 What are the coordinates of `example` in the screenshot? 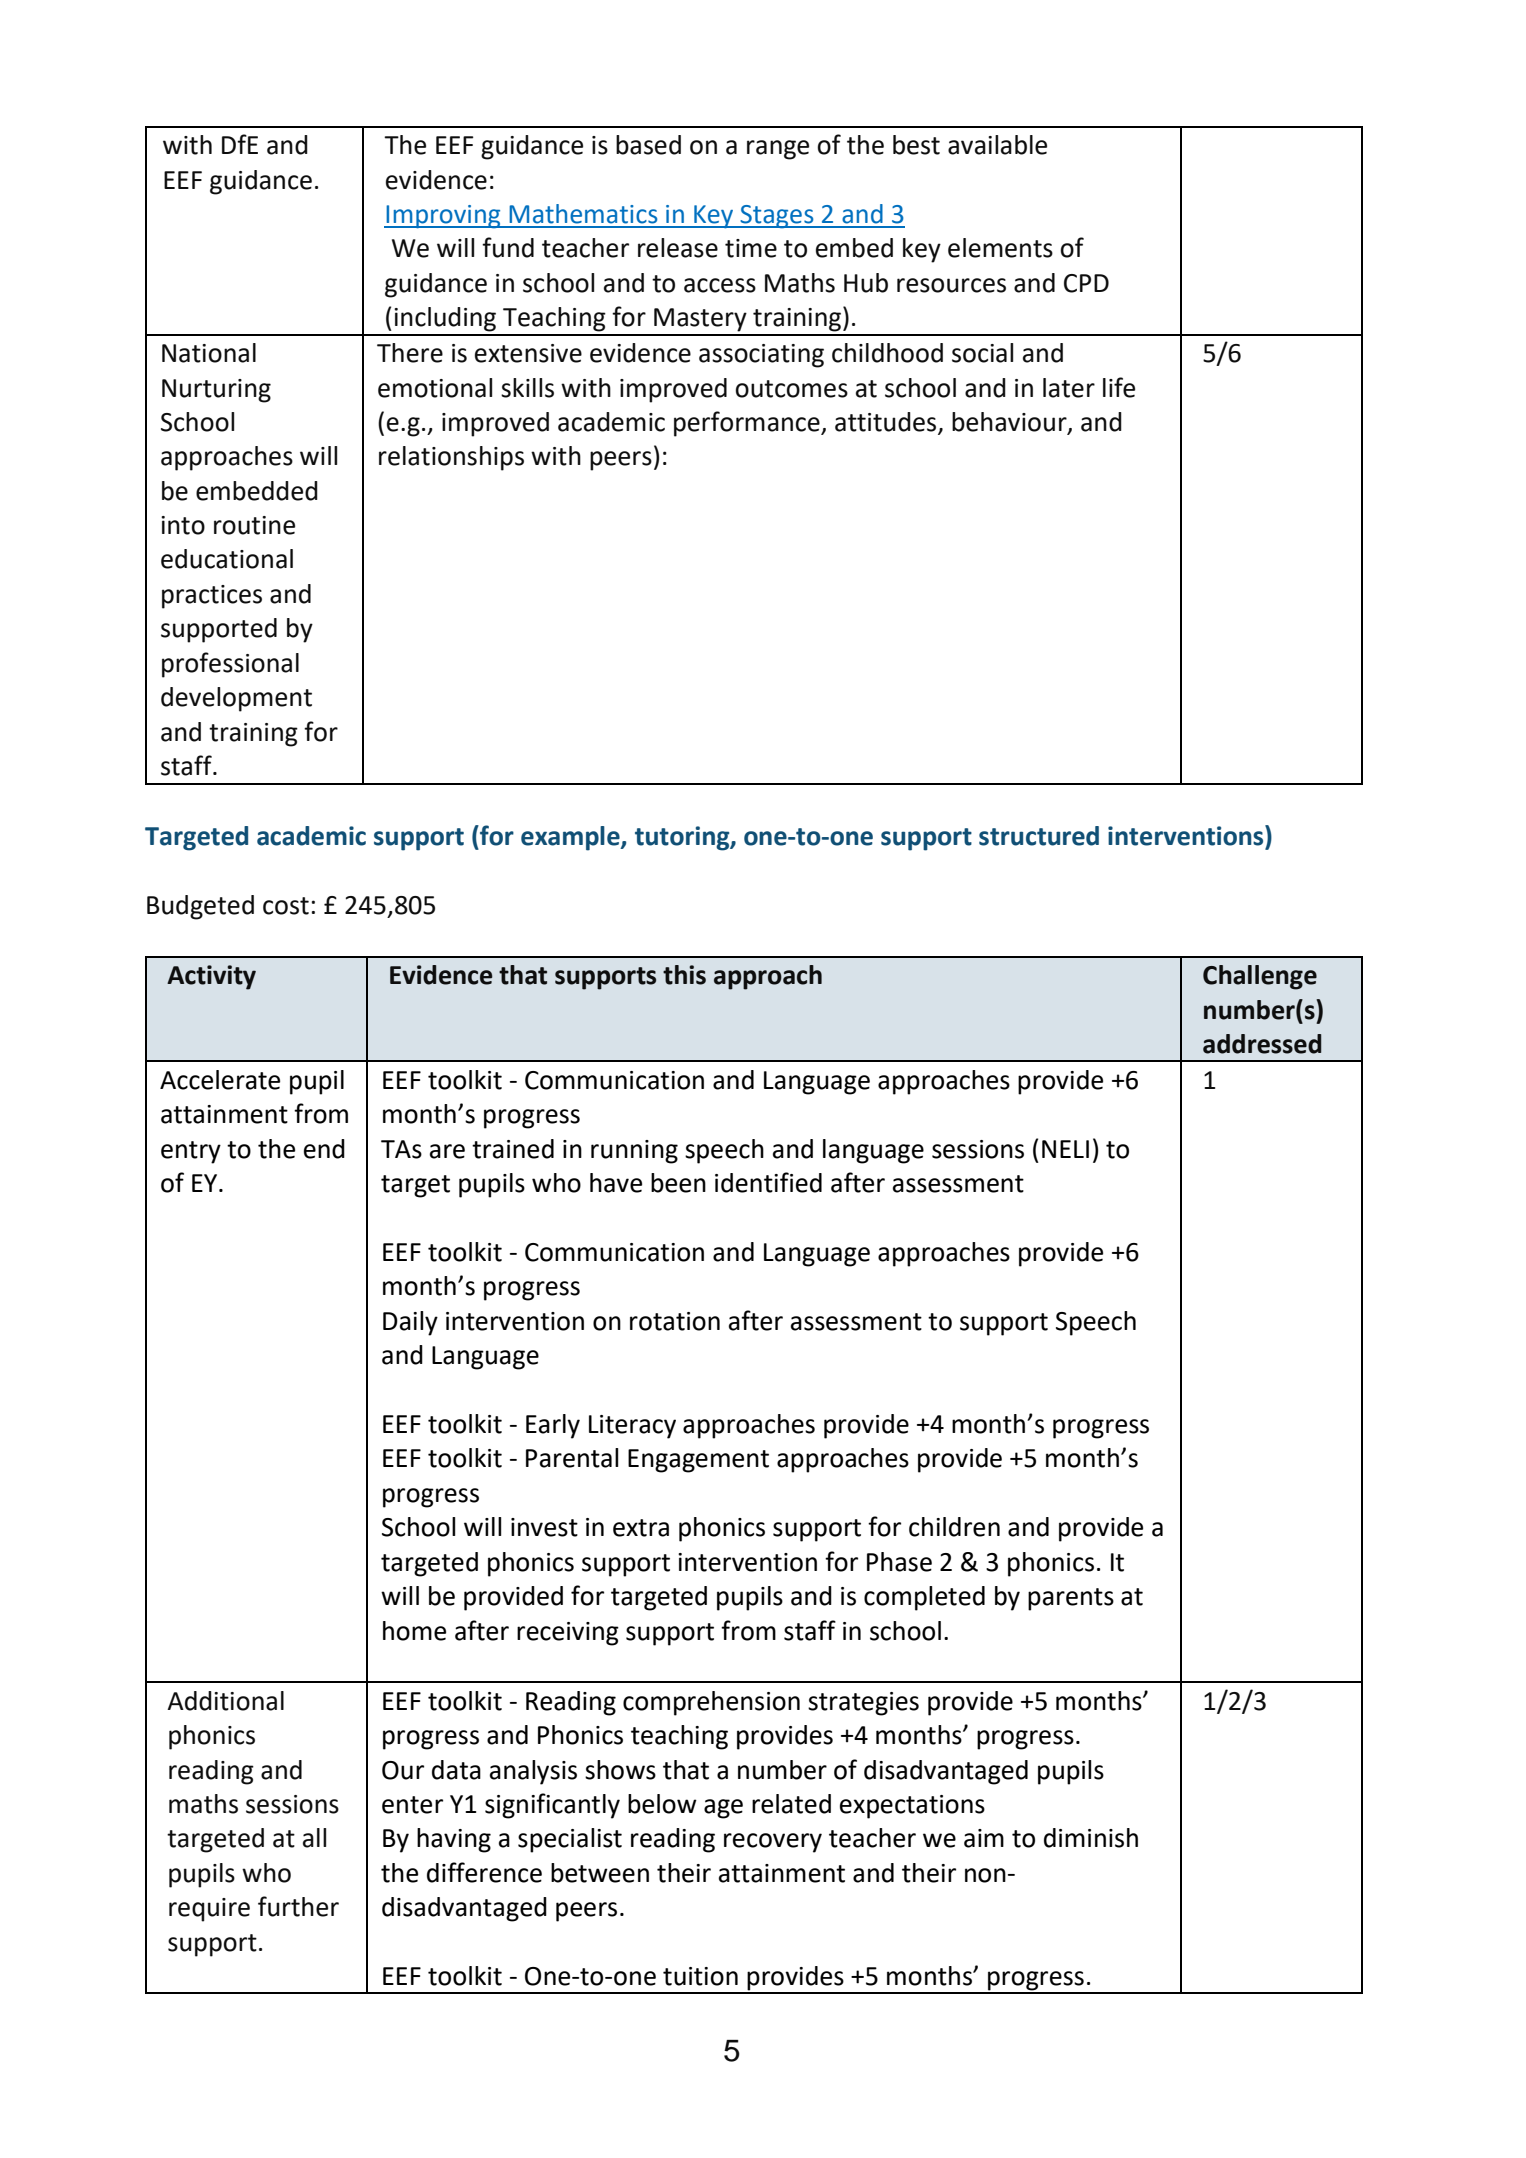 It's located at (571, 838).
